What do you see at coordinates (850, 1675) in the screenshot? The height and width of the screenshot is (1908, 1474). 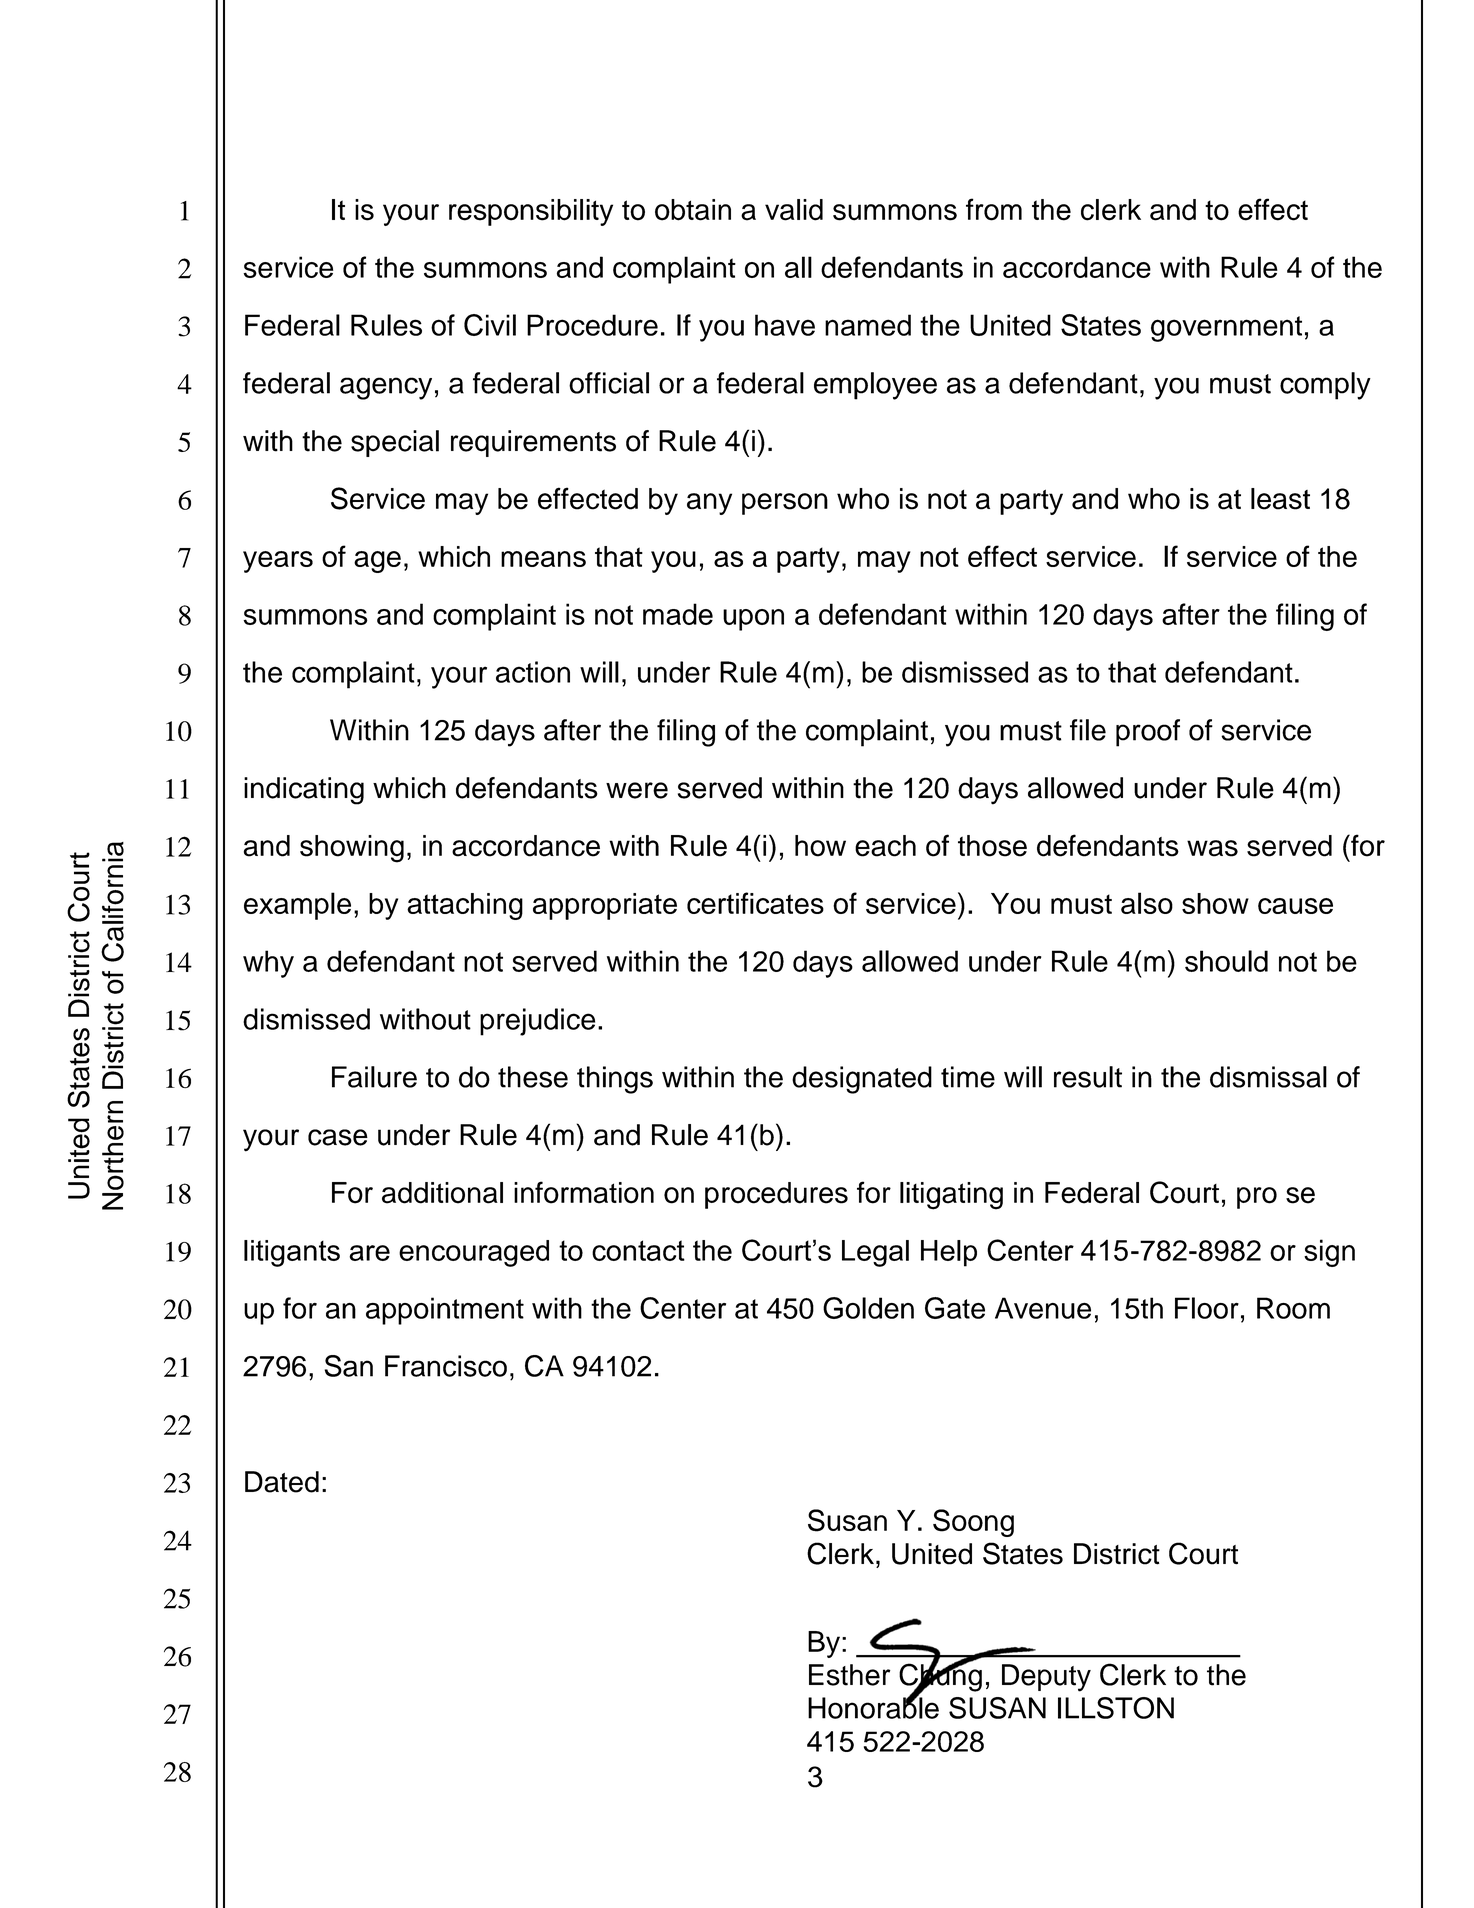 I see `Esther` at bounding box center [850, 1675].
